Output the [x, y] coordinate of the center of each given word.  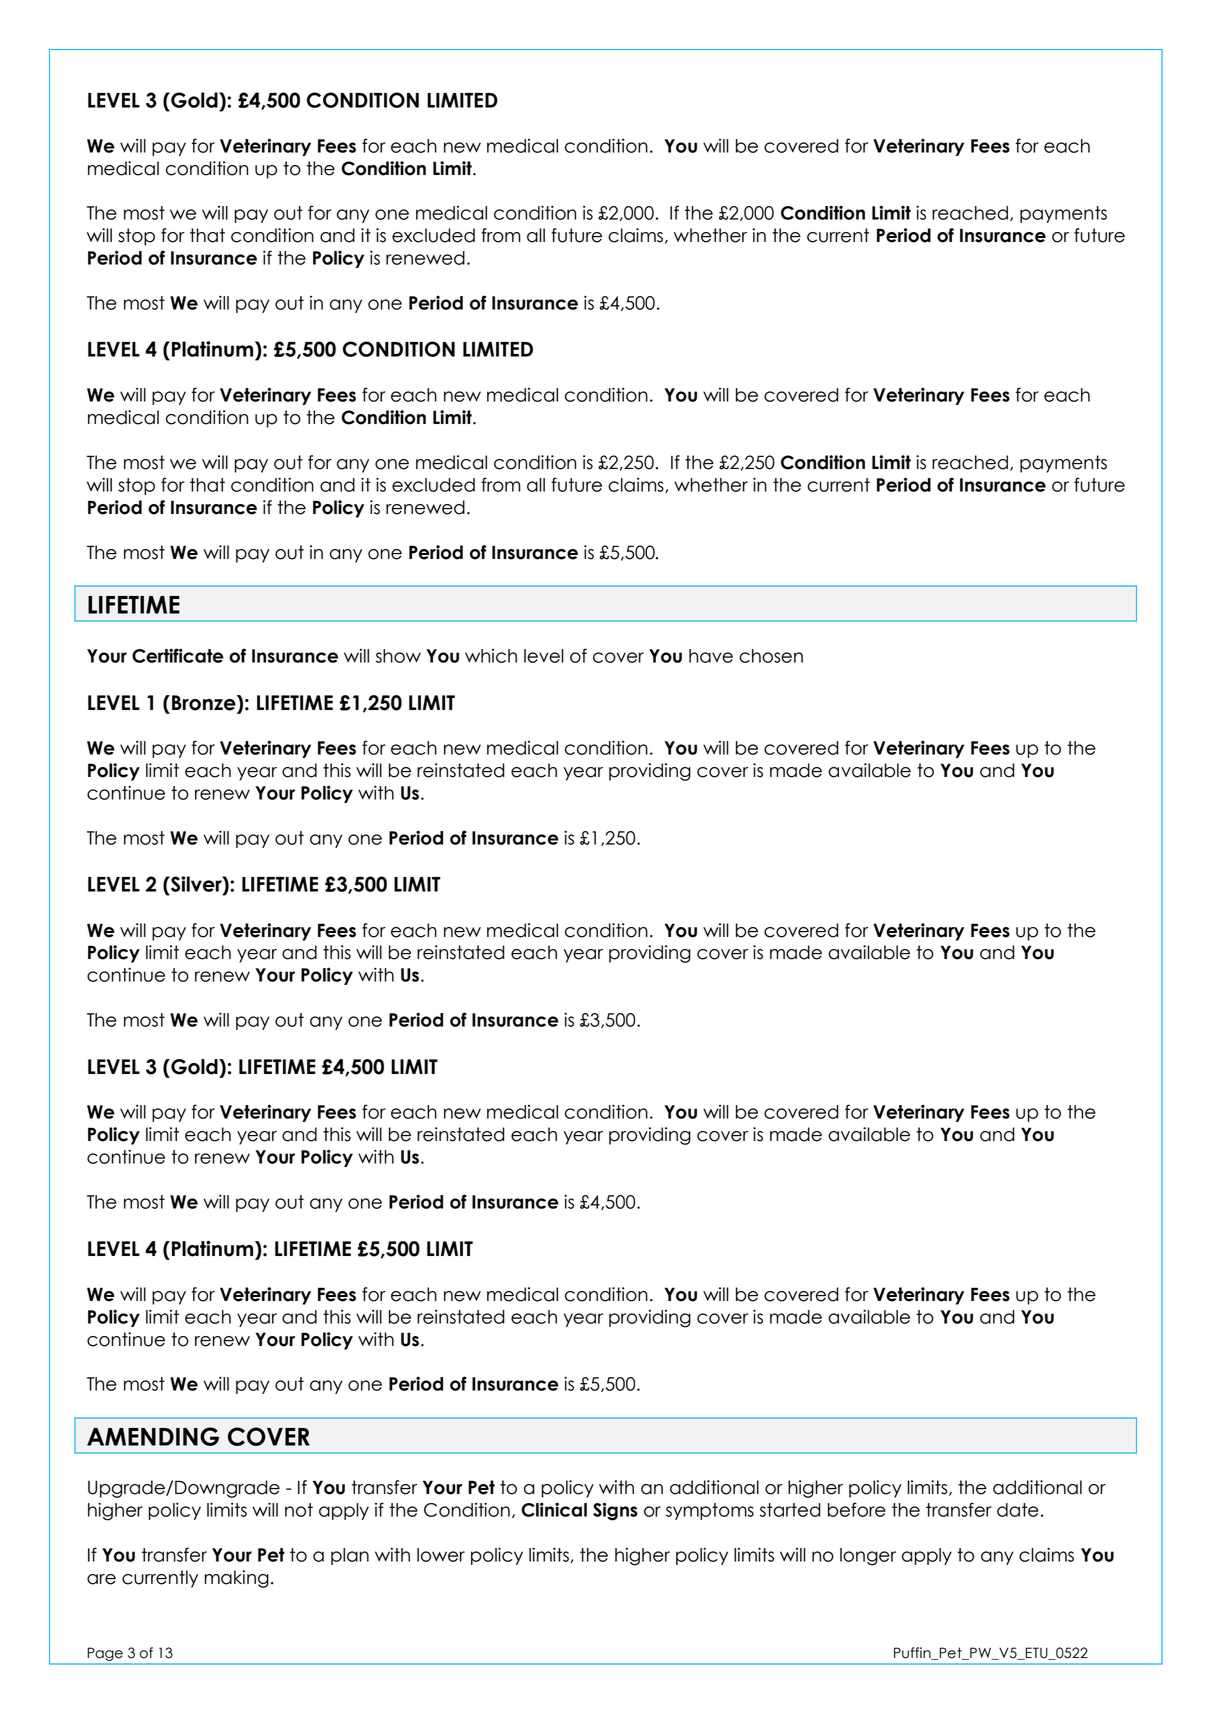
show [398, 656]
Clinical [554, 1509]
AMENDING [153, 1436]
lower [441, 1555]
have [711, 656]
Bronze [205, 703]
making [236, 1579]
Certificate [178, 655]
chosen [771, 656]
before [857, 1509]
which [491, 656]
